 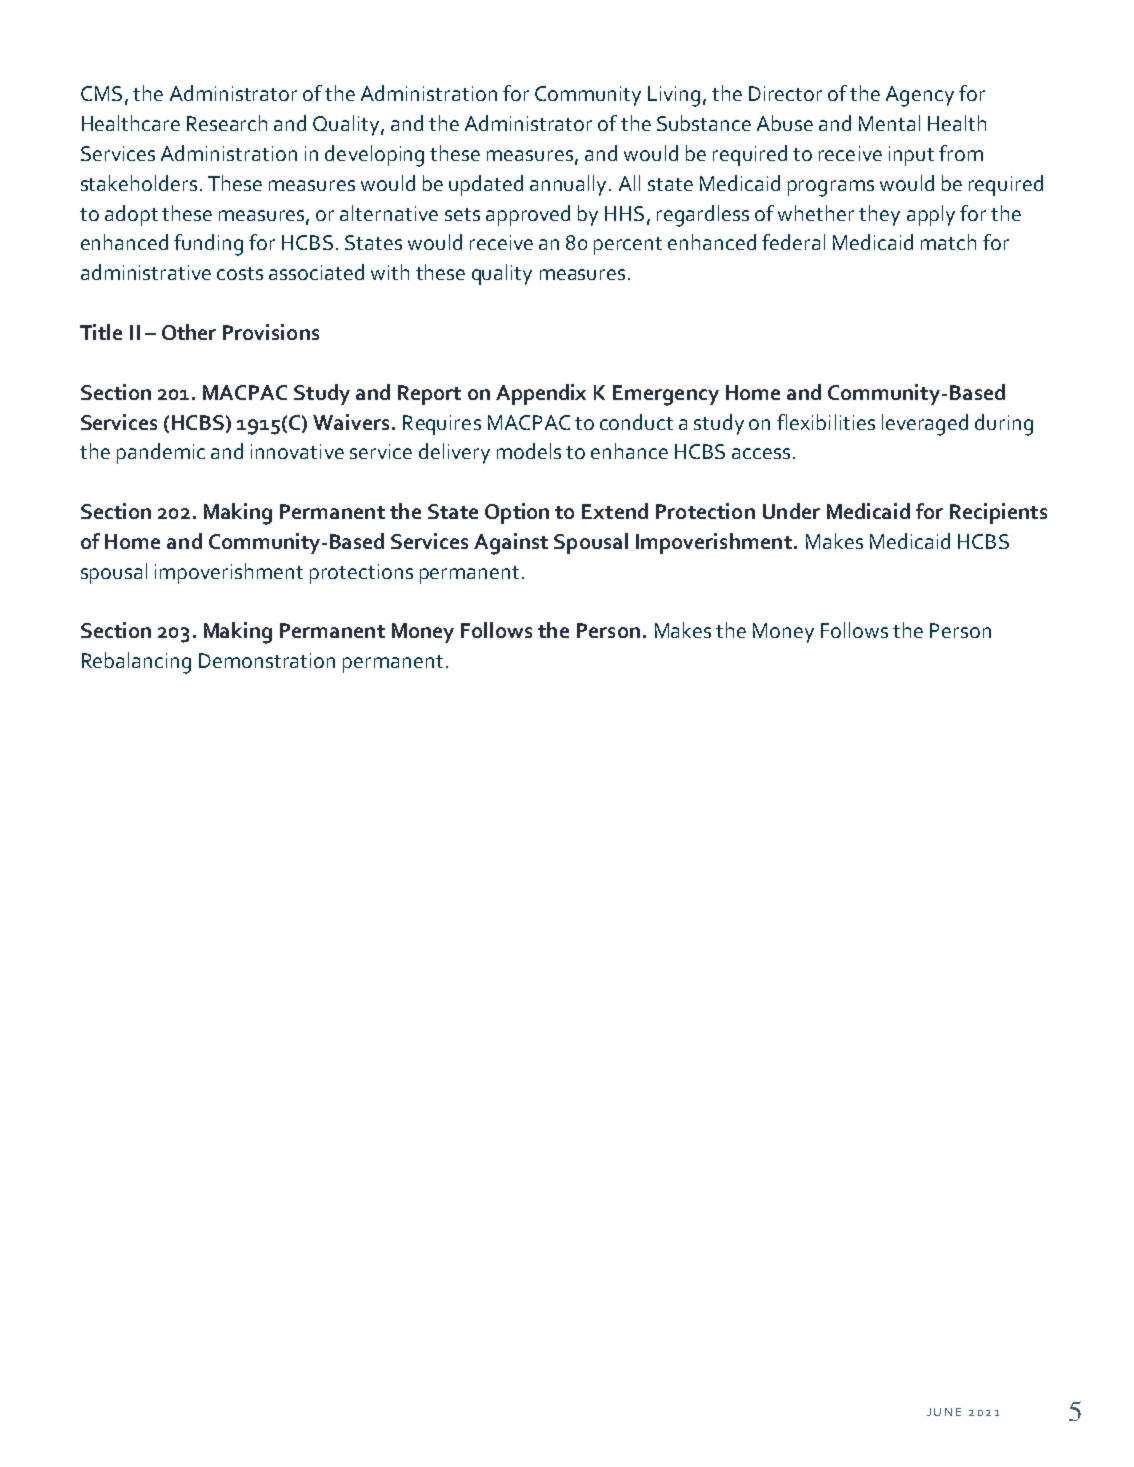 What do you see at coordinates (189, 332) in the document?
I see `Other` at bounding box center [189, 332].
